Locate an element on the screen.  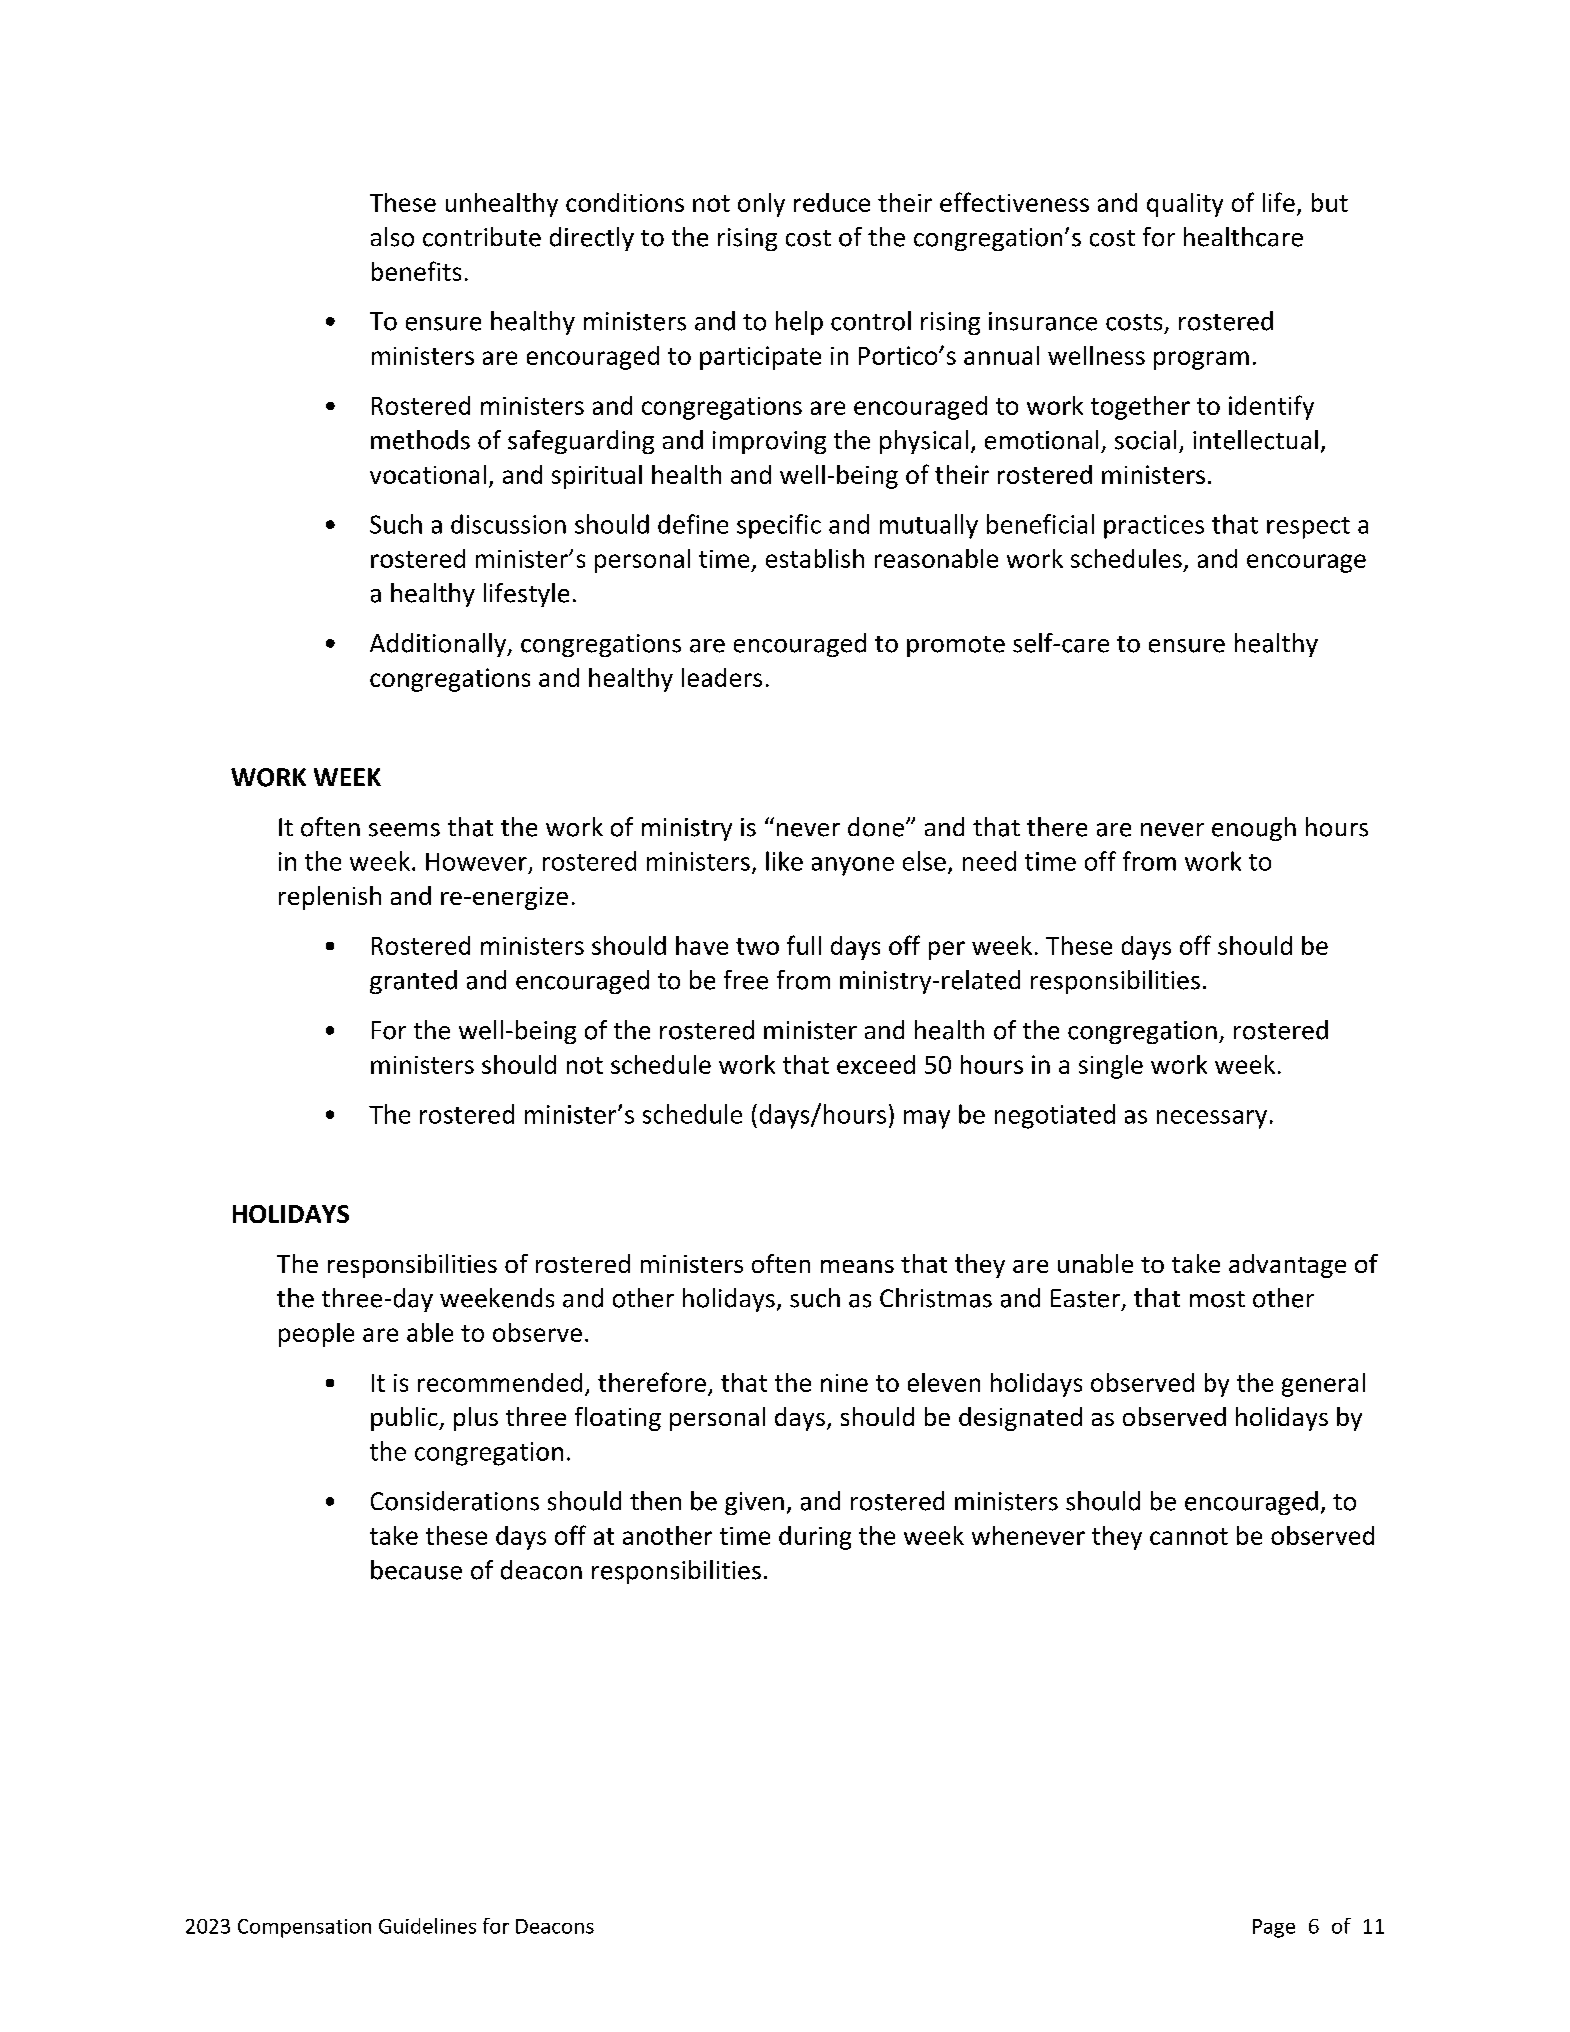
reduce is located at coordinates (832, 202).
